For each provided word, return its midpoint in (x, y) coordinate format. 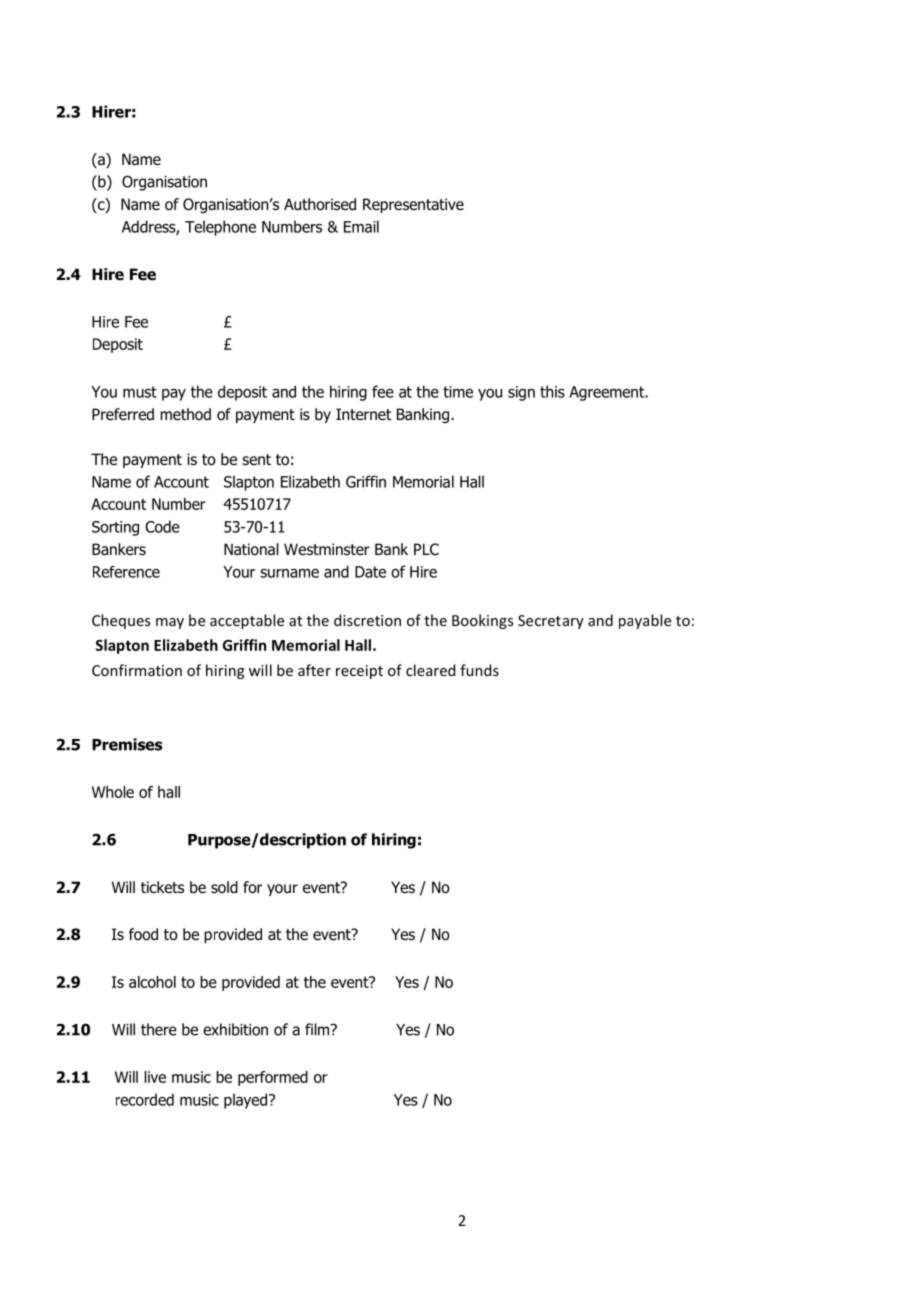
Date (370, 572)
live (155, 1077)
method (185, 414)
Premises (127, 744)
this (552, 391)
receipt (359, 672)
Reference (126, 572)
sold (224, 887)
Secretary (551, 622)
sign (521, 393)
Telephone (220, 228)
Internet (363, 414)
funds (479, 670)
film (318, 1029)
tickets (162, 887)
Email (361, 226)
